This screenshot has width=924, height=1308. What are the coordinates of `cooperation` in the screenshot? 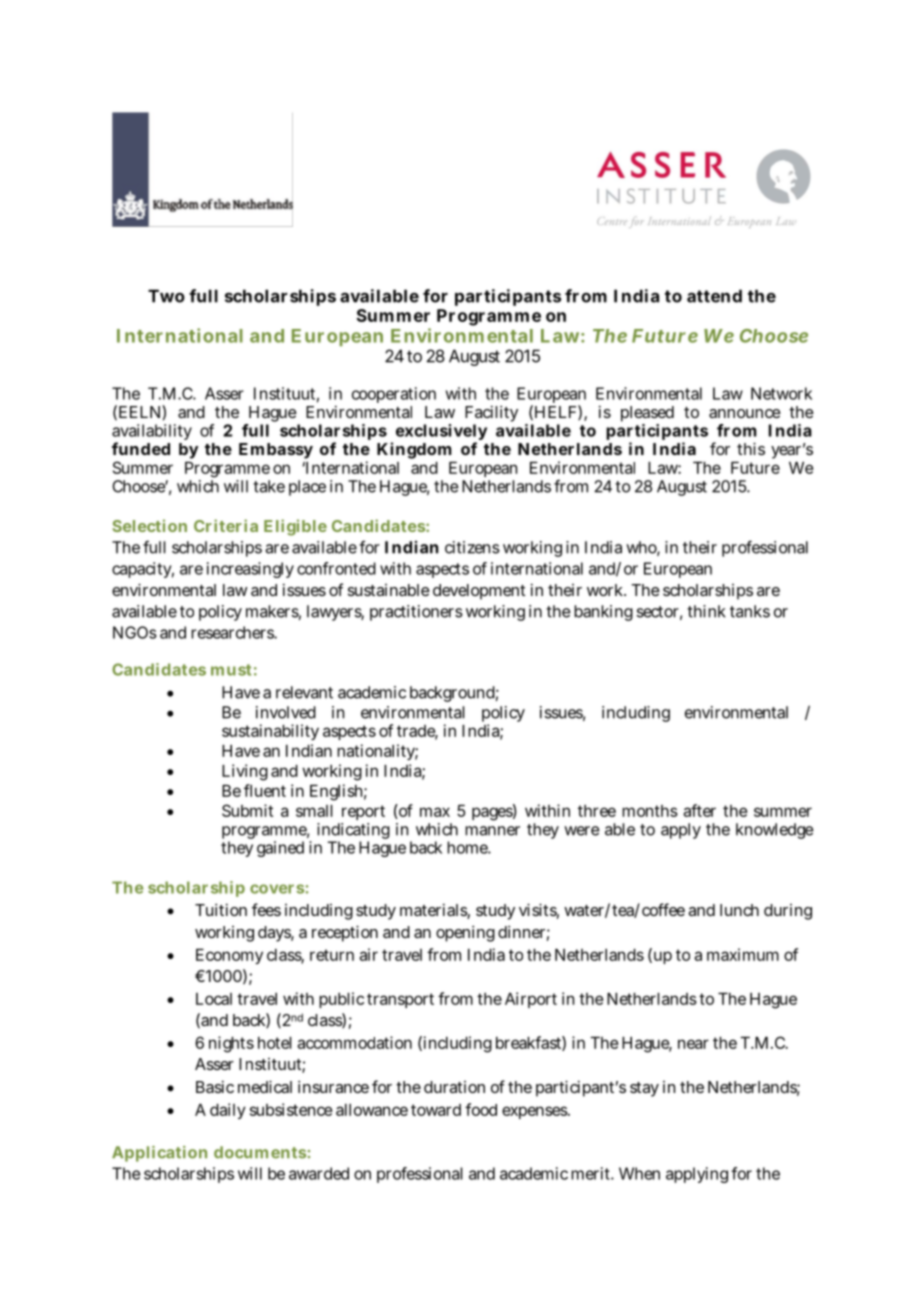 It's located at (394, 395).
